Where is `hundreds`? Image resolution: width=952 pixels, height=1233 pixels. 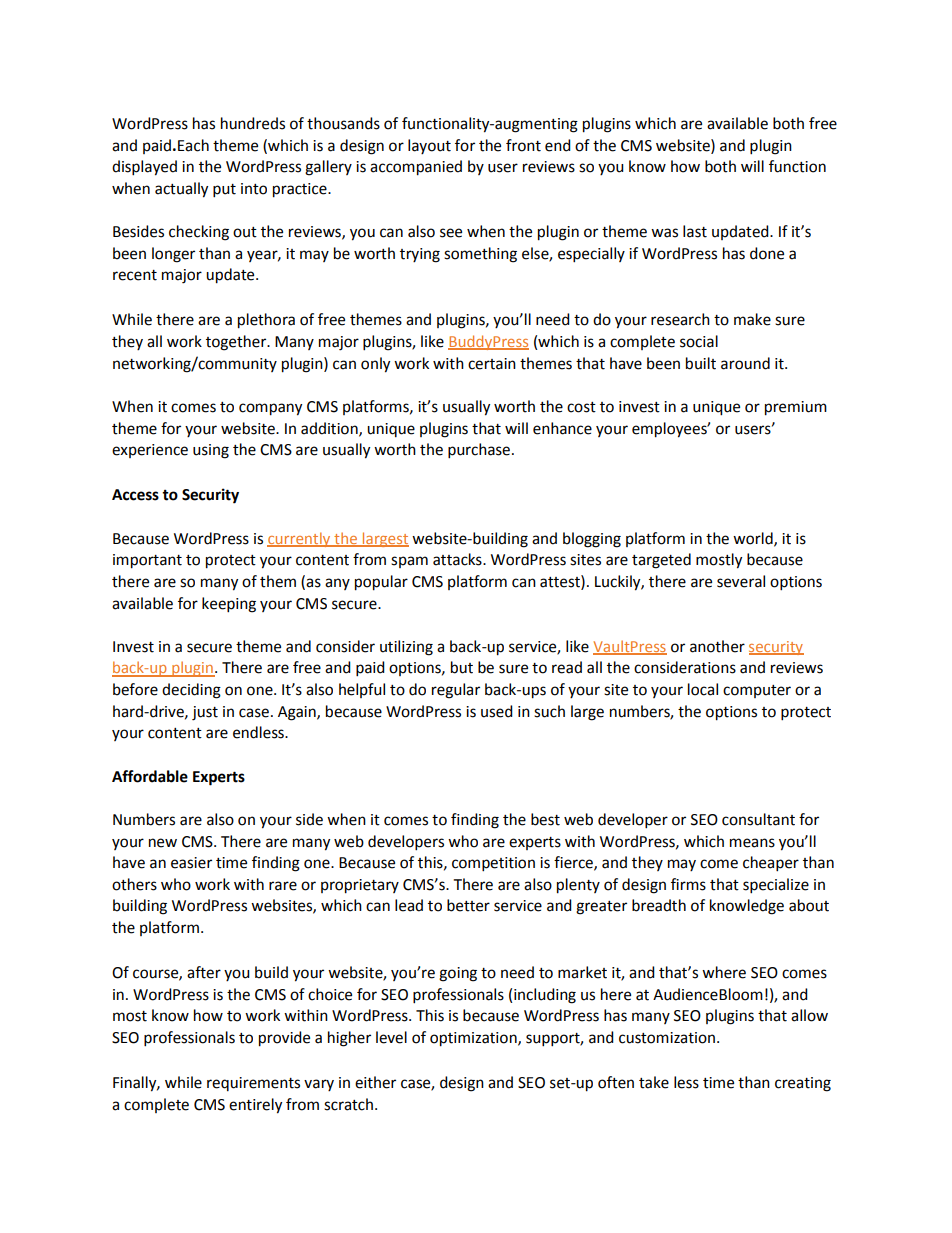
hundreds is located at coordinates (253, 123).
